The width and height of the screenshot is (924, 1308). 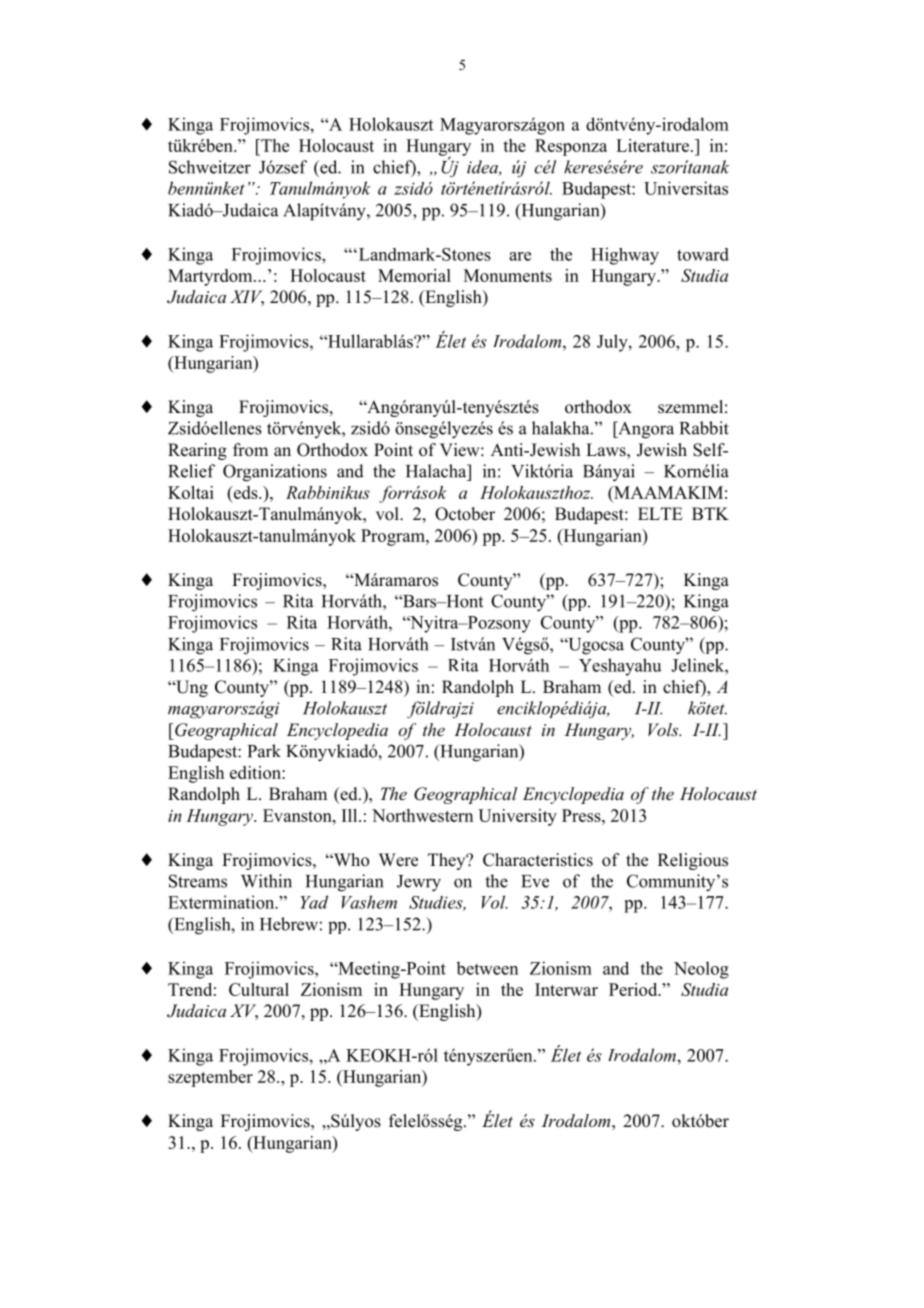 What do you see at coordinates (422, 815) in the screenshot?
I see `Northwestern` at bounding box center [422, 815].
